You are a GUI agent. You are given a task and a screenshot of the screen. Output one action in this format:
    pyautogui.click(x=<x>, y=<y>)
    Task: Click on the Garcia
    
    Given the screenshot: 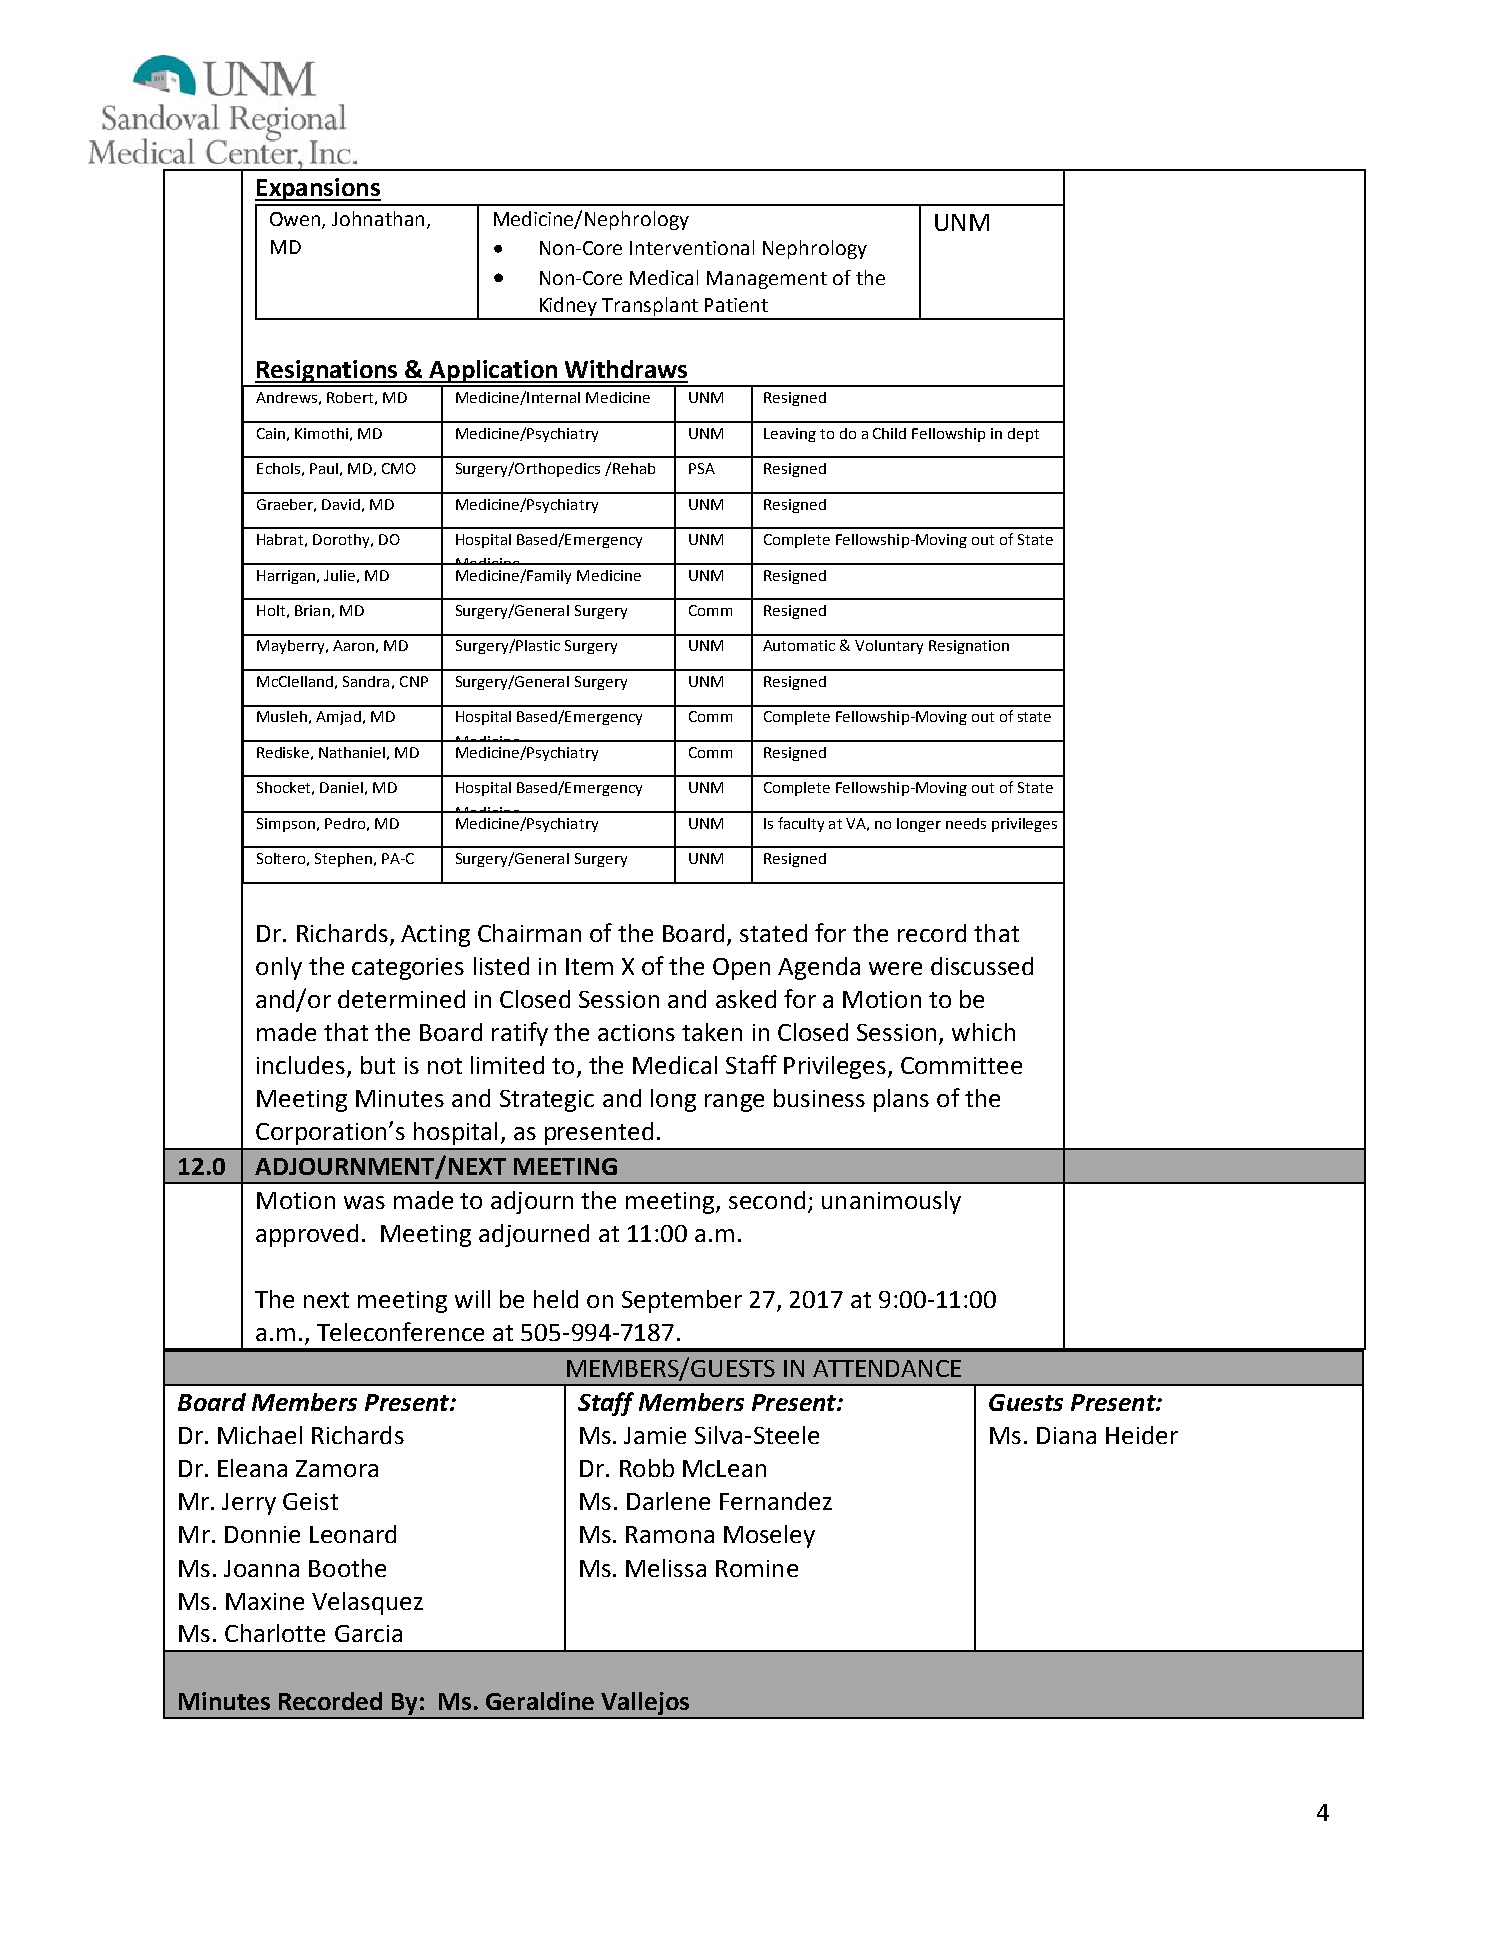 What is the action you would take?
    pyautogui.click(x=368, y=1633)
